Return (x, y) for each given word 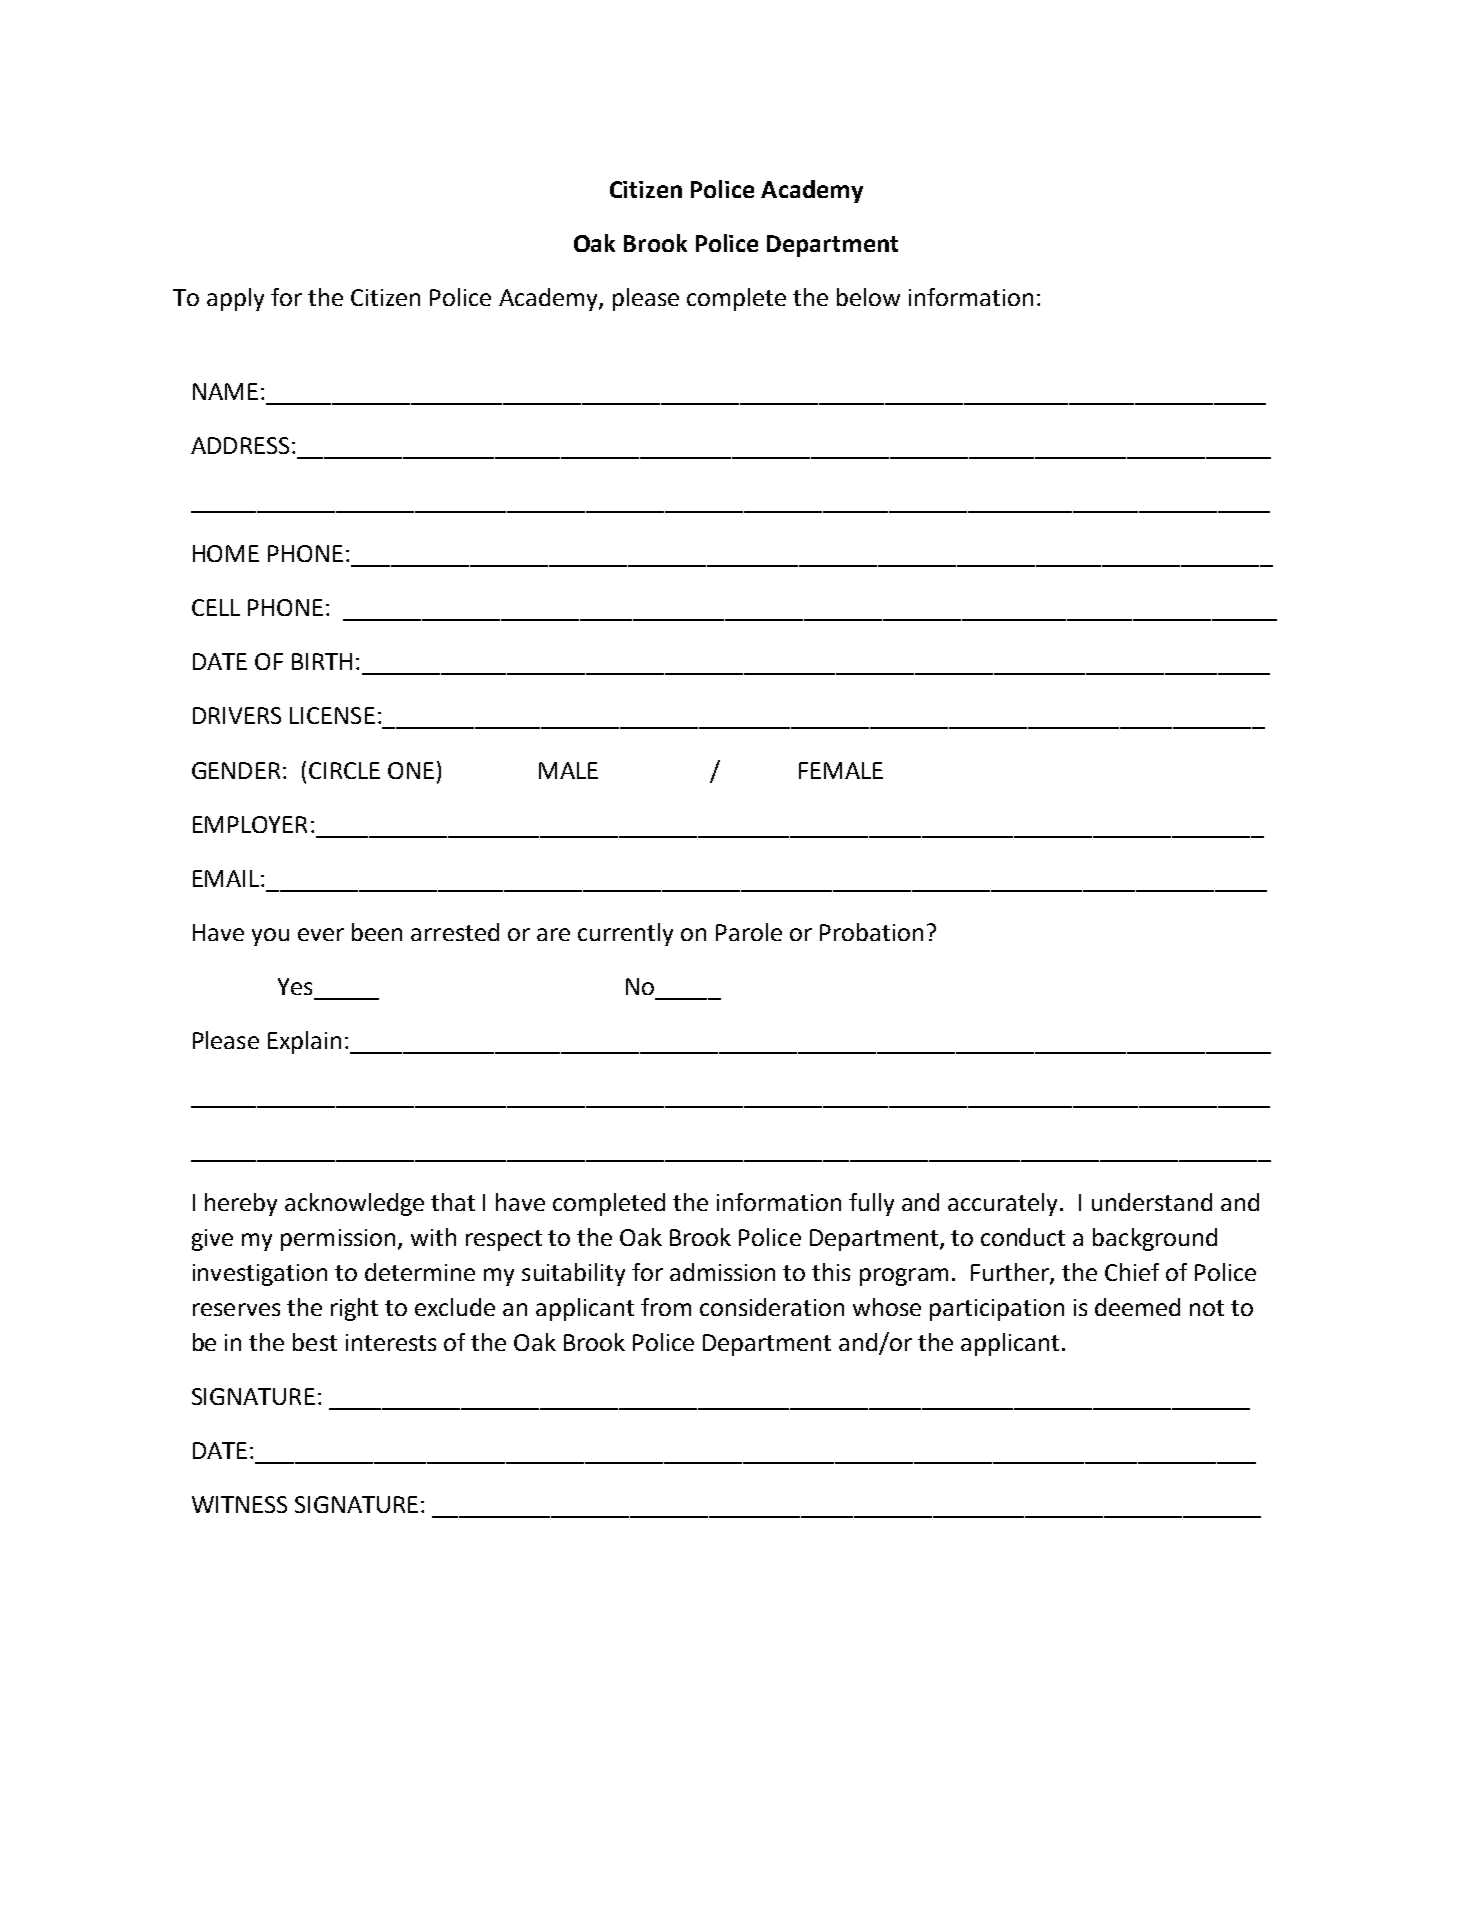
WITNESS (239, 1504)
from (666, 1307)
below (868, 297)
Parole (749, 932)
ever (321, 934)
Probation (871, 932)
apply (235, 299)
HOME (226, 553)
